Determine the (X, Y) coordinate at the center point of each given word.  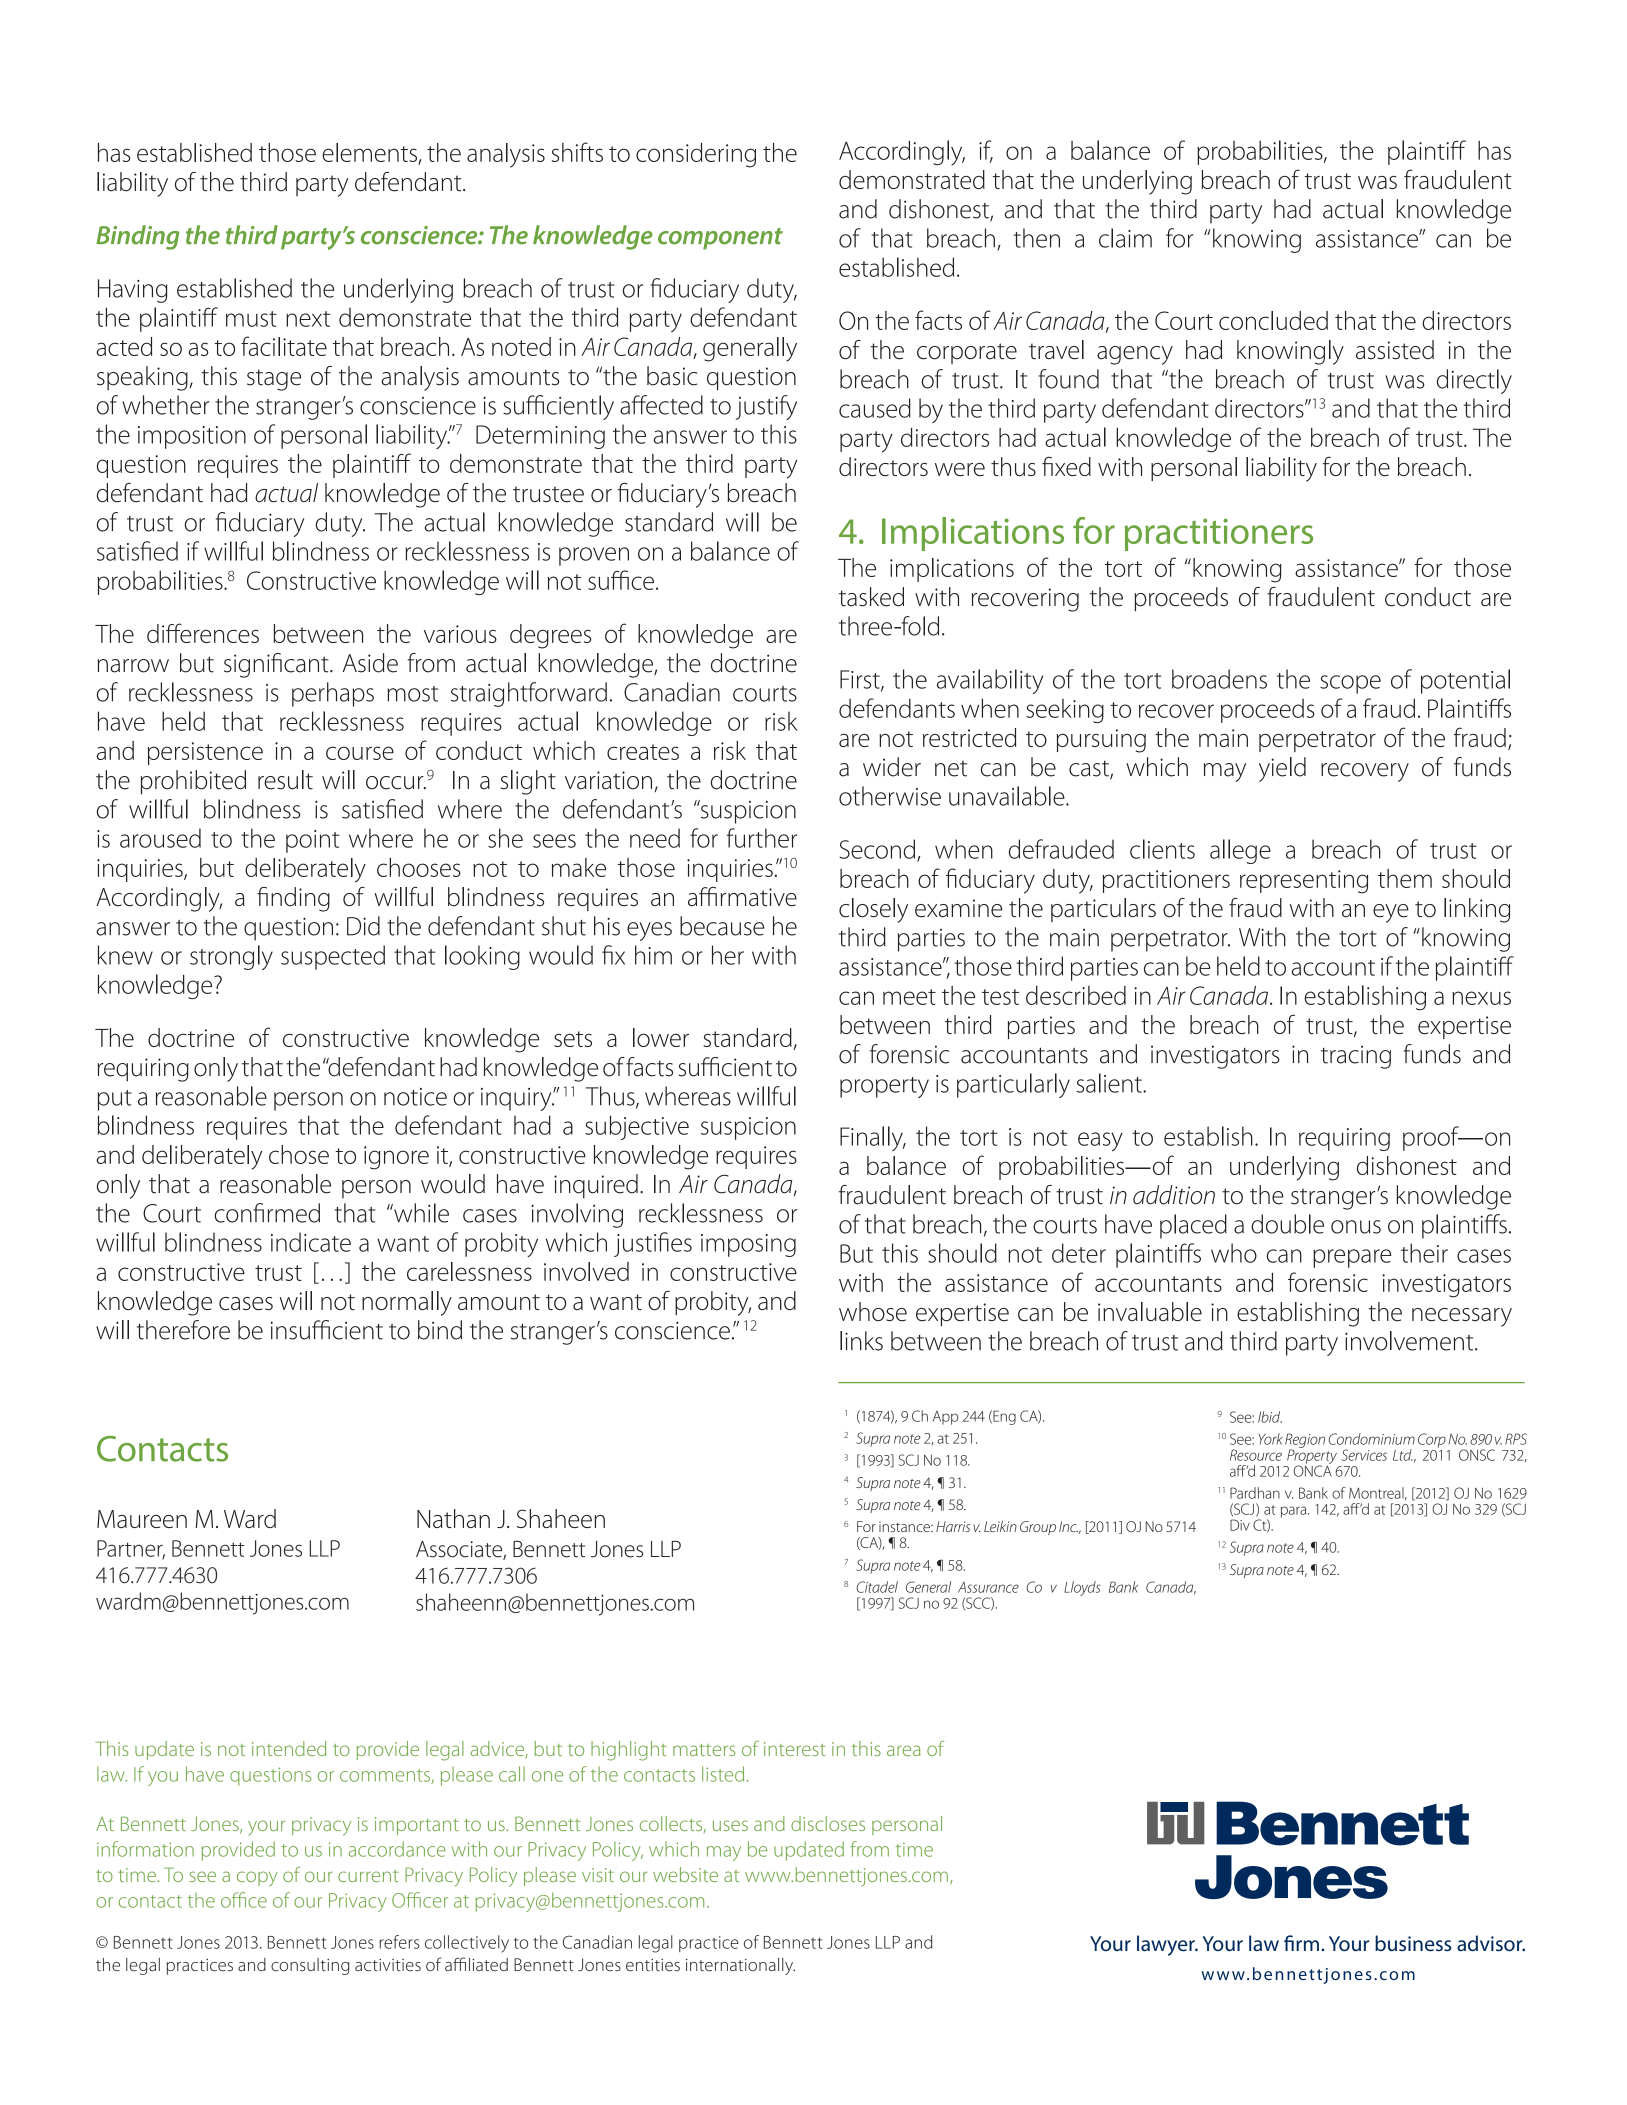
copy (257, 1879)
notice (415, 1097)
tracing (1356, 1057)
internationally (740, 1966)
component (720, 239)
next (308, 319)
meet (909, 997)
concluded (1273, 320)
